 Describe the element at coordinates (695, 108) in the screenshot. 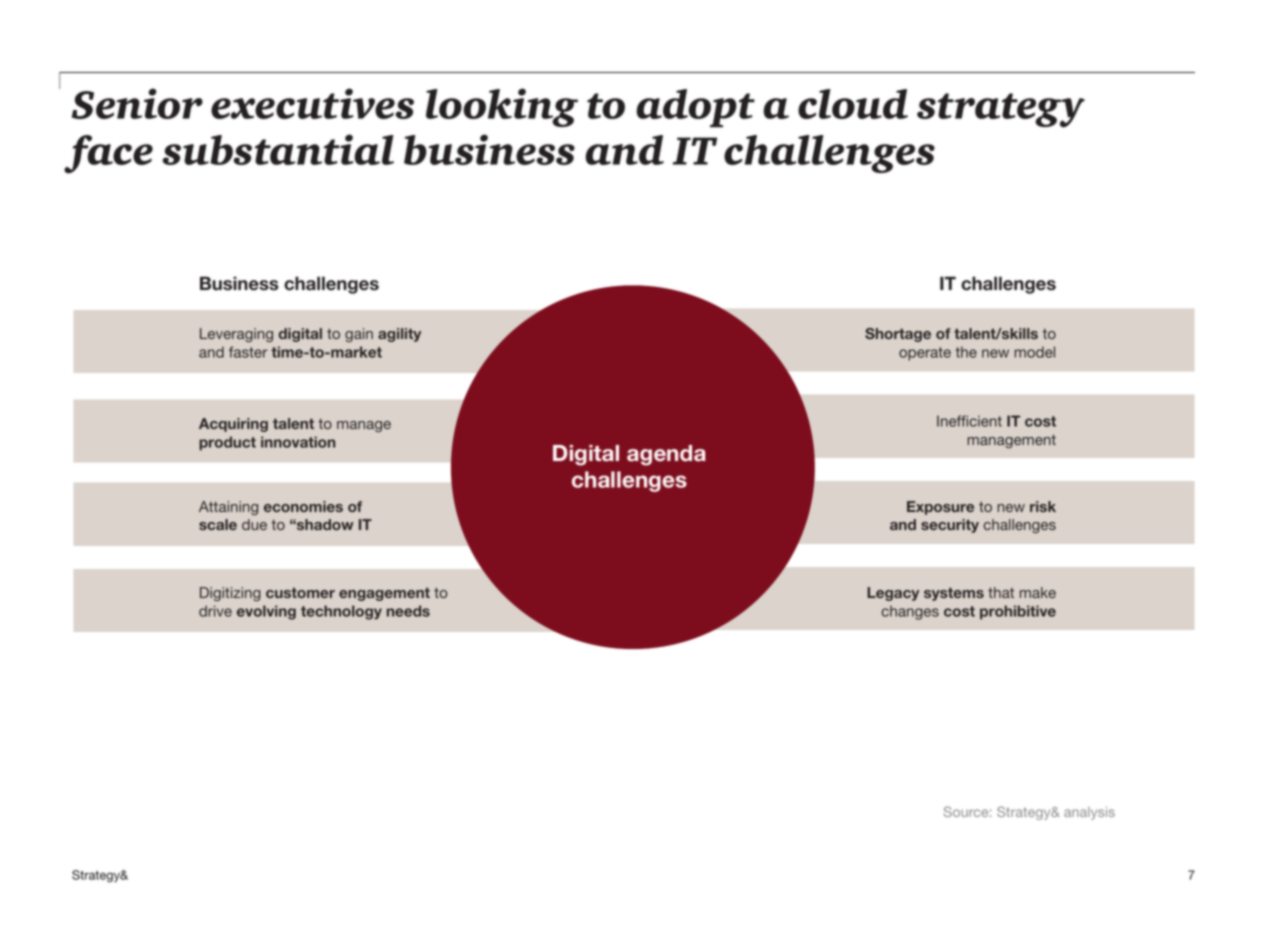

I see `adopt` at that location.
